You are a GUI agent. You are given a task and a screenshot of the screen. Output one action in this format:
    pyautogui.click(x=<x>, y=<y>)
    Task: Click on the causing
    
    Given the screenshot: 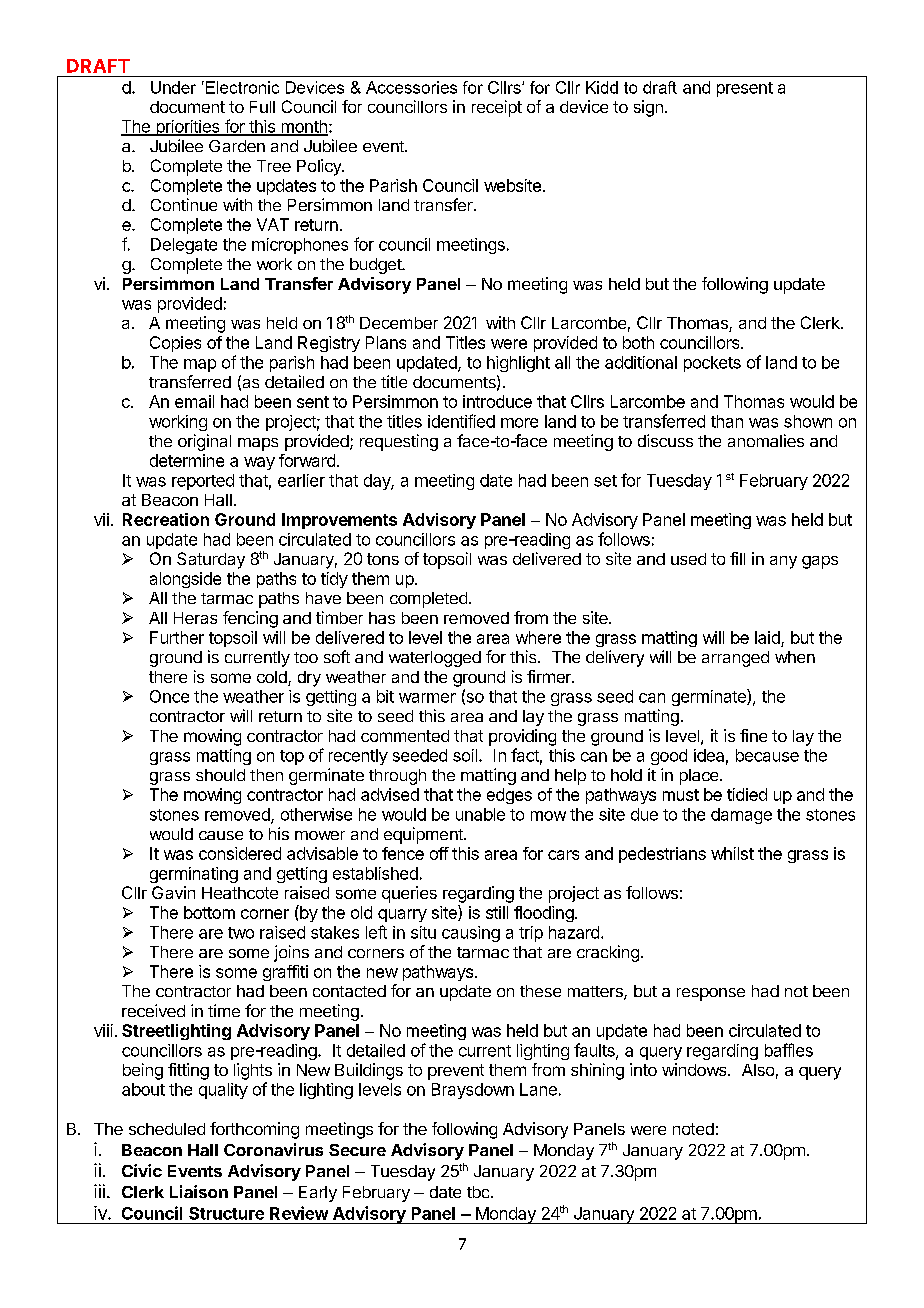 What is the action you would take?
    pyautogui.click(x=471, y=934)
